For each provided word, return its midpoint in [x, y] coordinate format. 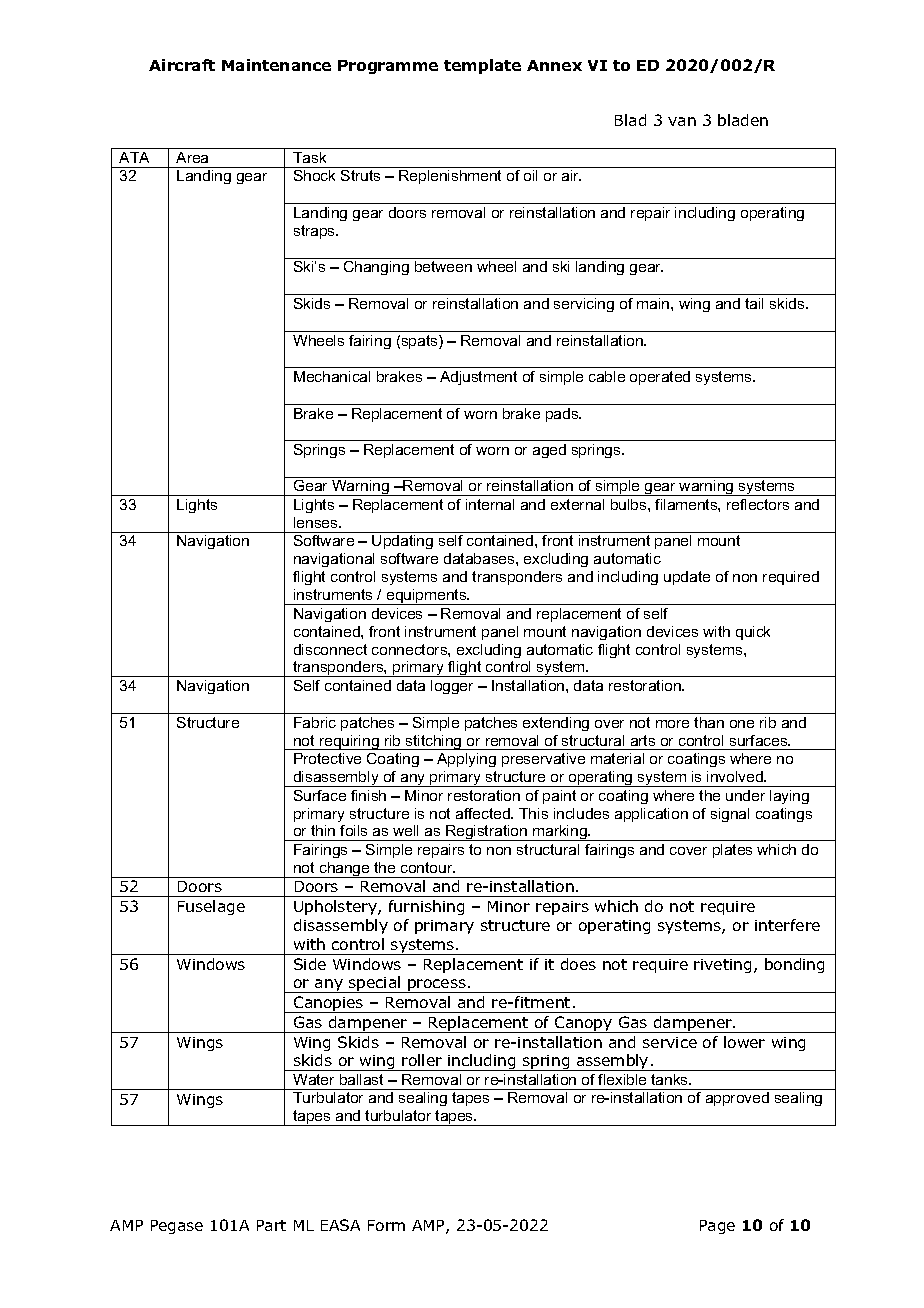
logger [452, 687]
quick [753, 633]
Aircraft [182, 65]
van [682, 121]
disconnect [330, 649]
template [482, 66]
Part [271, 1225]
